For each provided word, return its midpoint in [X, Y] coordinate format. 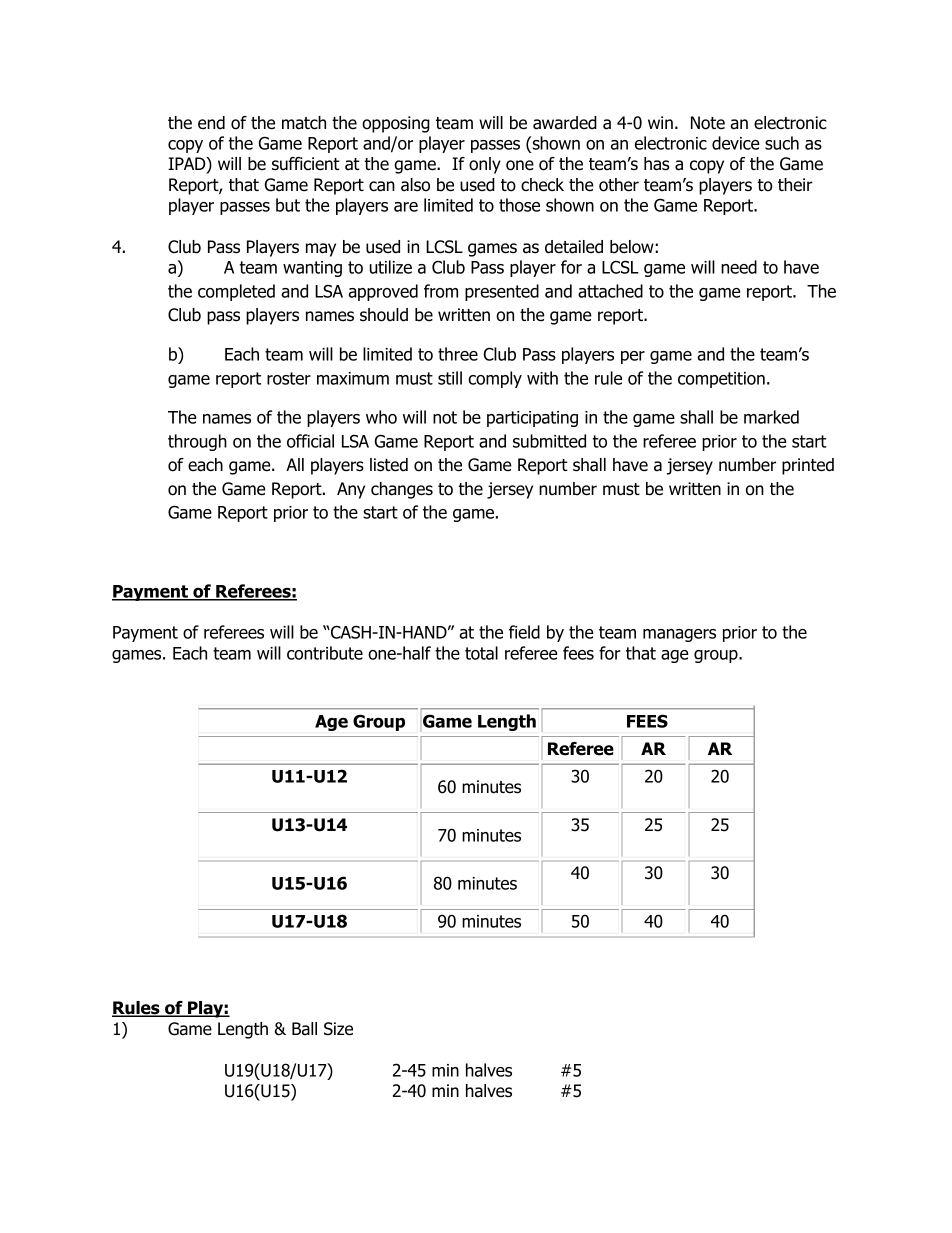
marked [771, 417]
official [310, 441]
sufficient [306, 164]
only [485, 165]
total [481, 653]
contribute [325, 653]
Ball [304, 1029]
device [736, 143]
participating [532, 419]
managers [679, 635]
